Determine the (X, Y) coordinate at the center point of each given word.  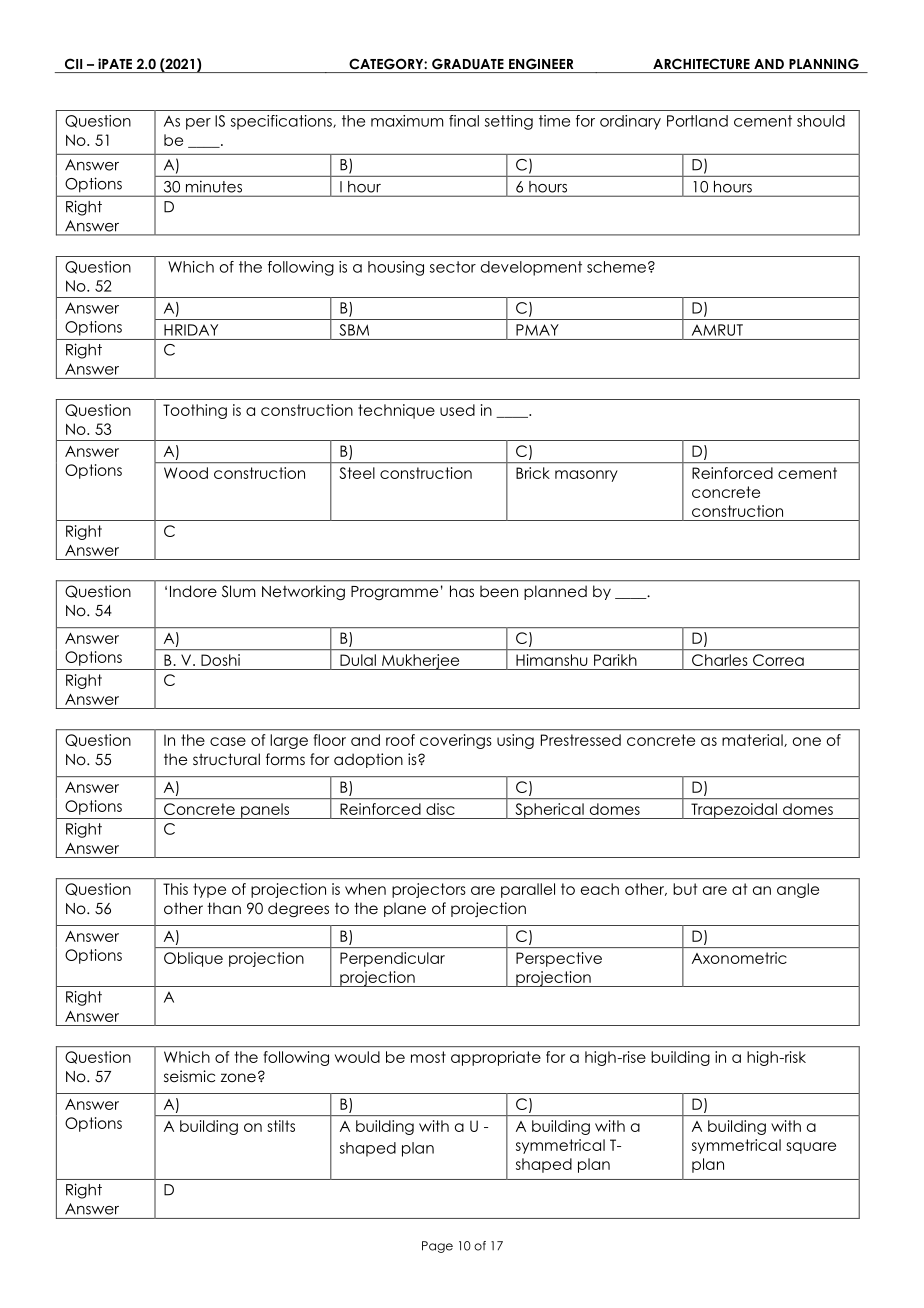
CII (73, 63)
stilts (281, 1126)
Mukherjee (421, 662)
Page (437, 1247)
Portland (697, 121)
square (811, 1148)
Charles (719, 660)
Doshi (220, 660)
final (464, 121)
